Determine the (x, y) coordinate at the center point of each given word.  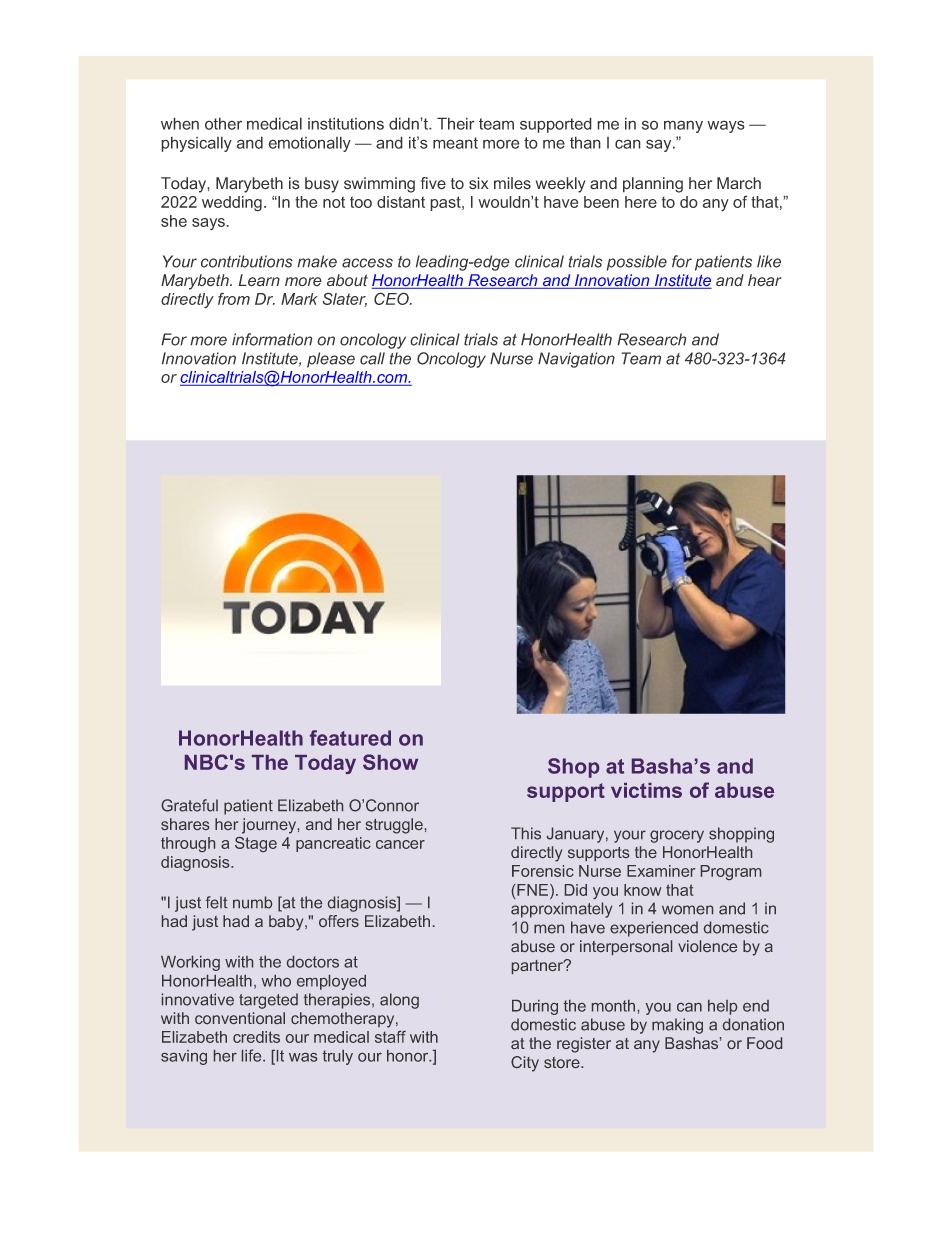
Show (390, 762)
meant (455, 143)
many (683, 126)
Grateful (189, 805)
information (272, 339)
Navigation (576, 360)
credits (256, 1037)
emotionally (309, 144)
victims (646, 790)
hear (765, 280)
